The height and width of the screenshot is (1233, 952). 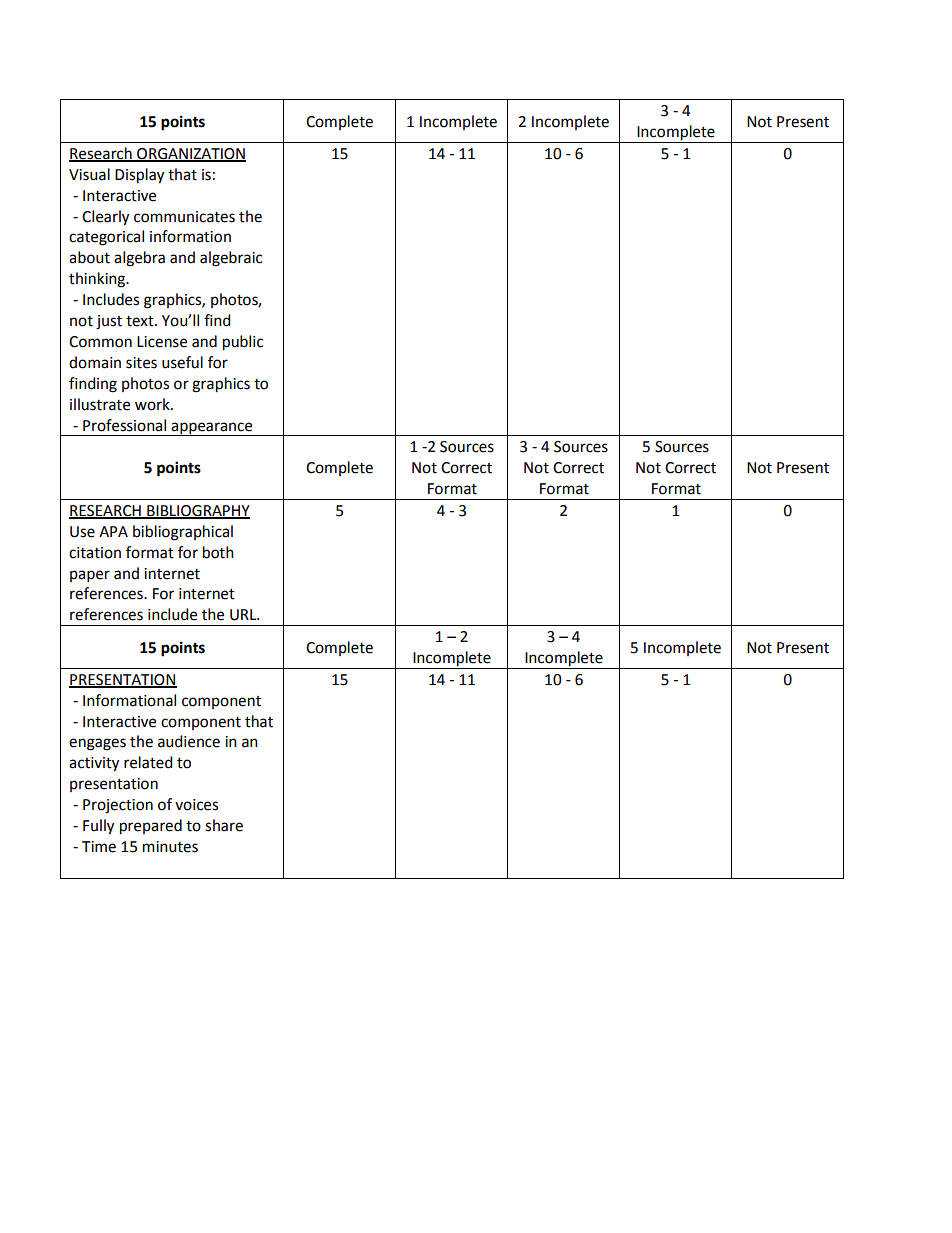 I want to click on both, so click(x=218, y=552).
